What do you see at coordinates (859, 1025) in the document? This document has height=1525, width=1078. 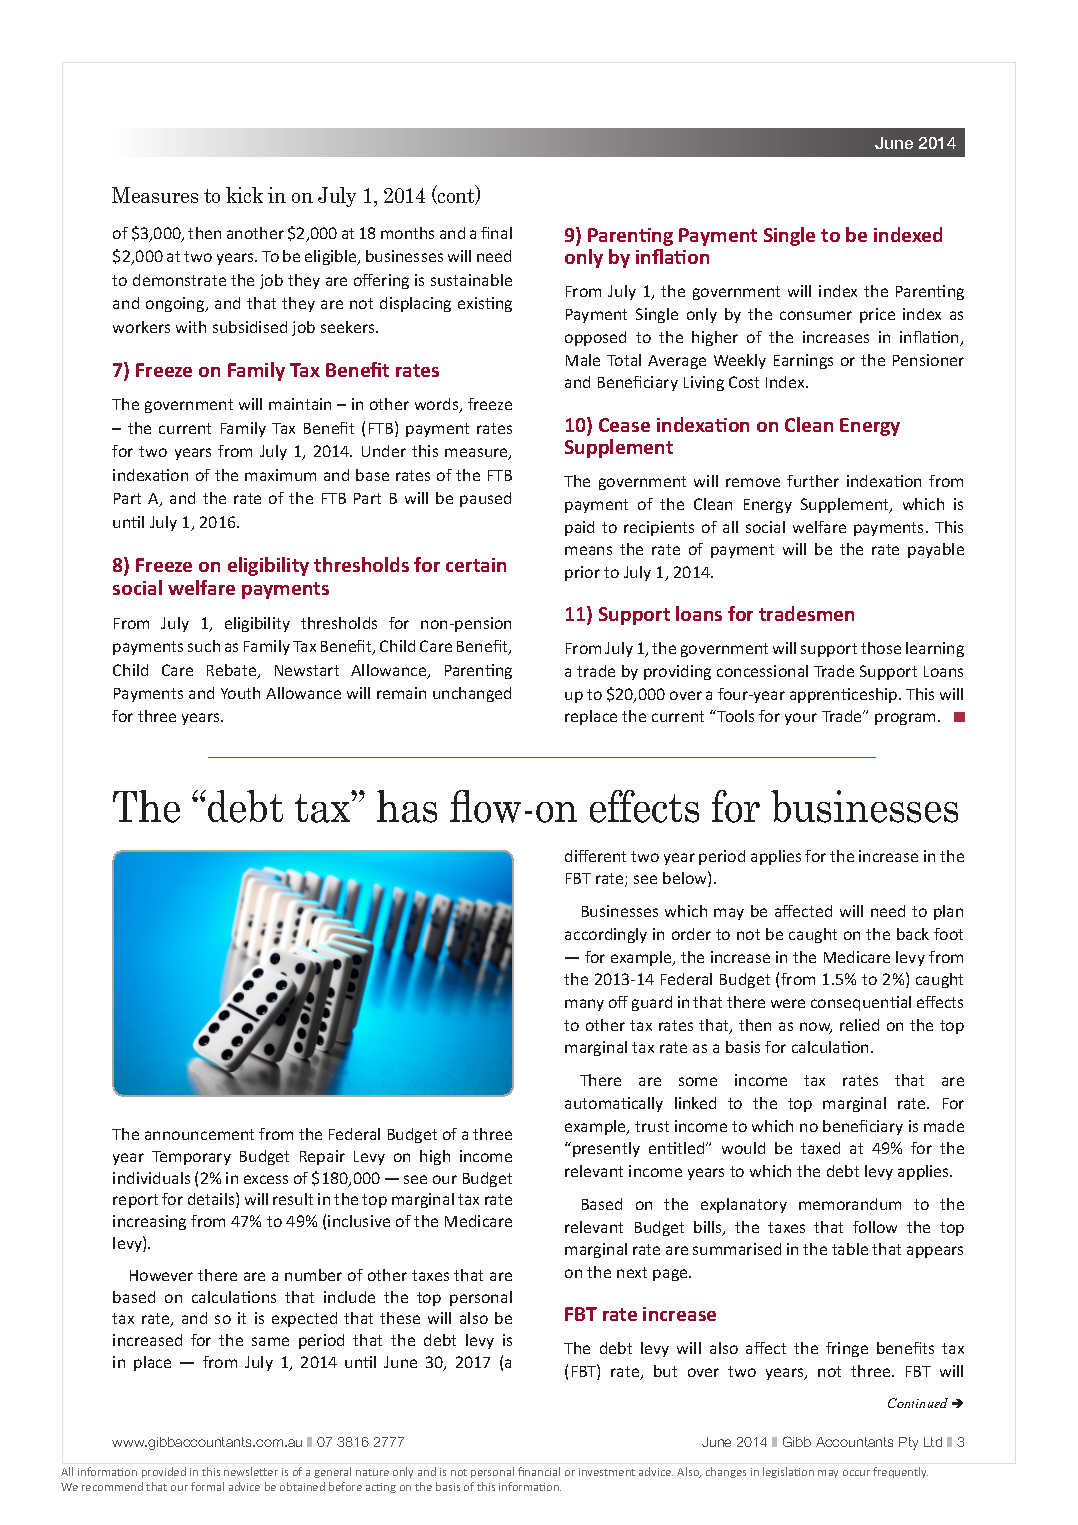 I see `relied` at bounding box center [859, 1025].
